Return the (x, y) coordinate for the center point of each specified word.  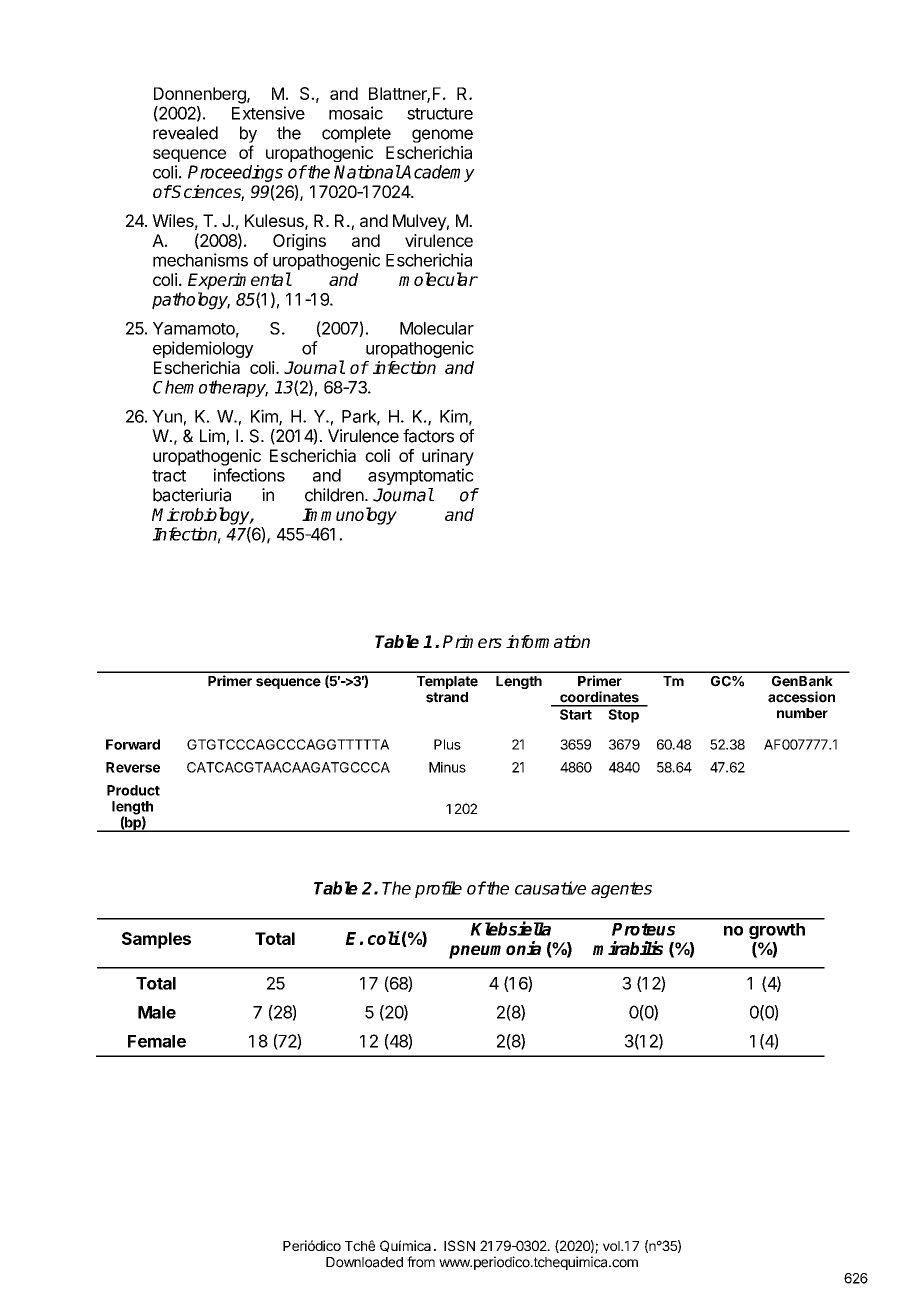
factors (428, 436)
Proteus (643, 929)
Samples (156, 940)
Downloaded (364, 1262)
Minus (447, 767)
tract (169, 476)
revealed (185, 133)
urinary (448, 457)
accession (801, 697)
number (802, 713)
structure (440, 114)
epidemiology (203, 349)
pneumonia (495, 950)
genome (442, 136)
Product (133, 790)
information (548, 641)
